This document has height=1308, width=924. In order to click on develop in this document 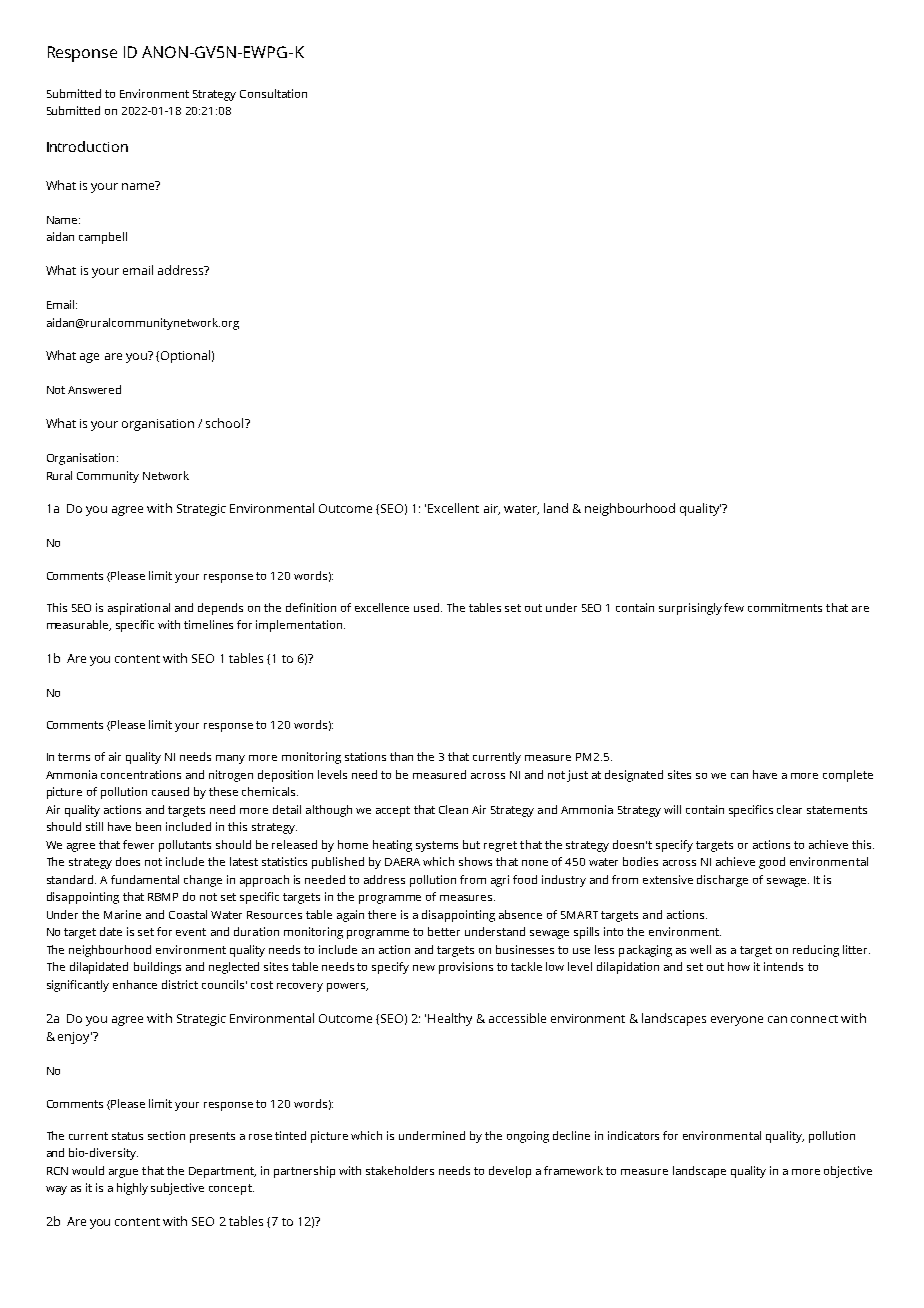, I will do `click(510, 1172)`.
